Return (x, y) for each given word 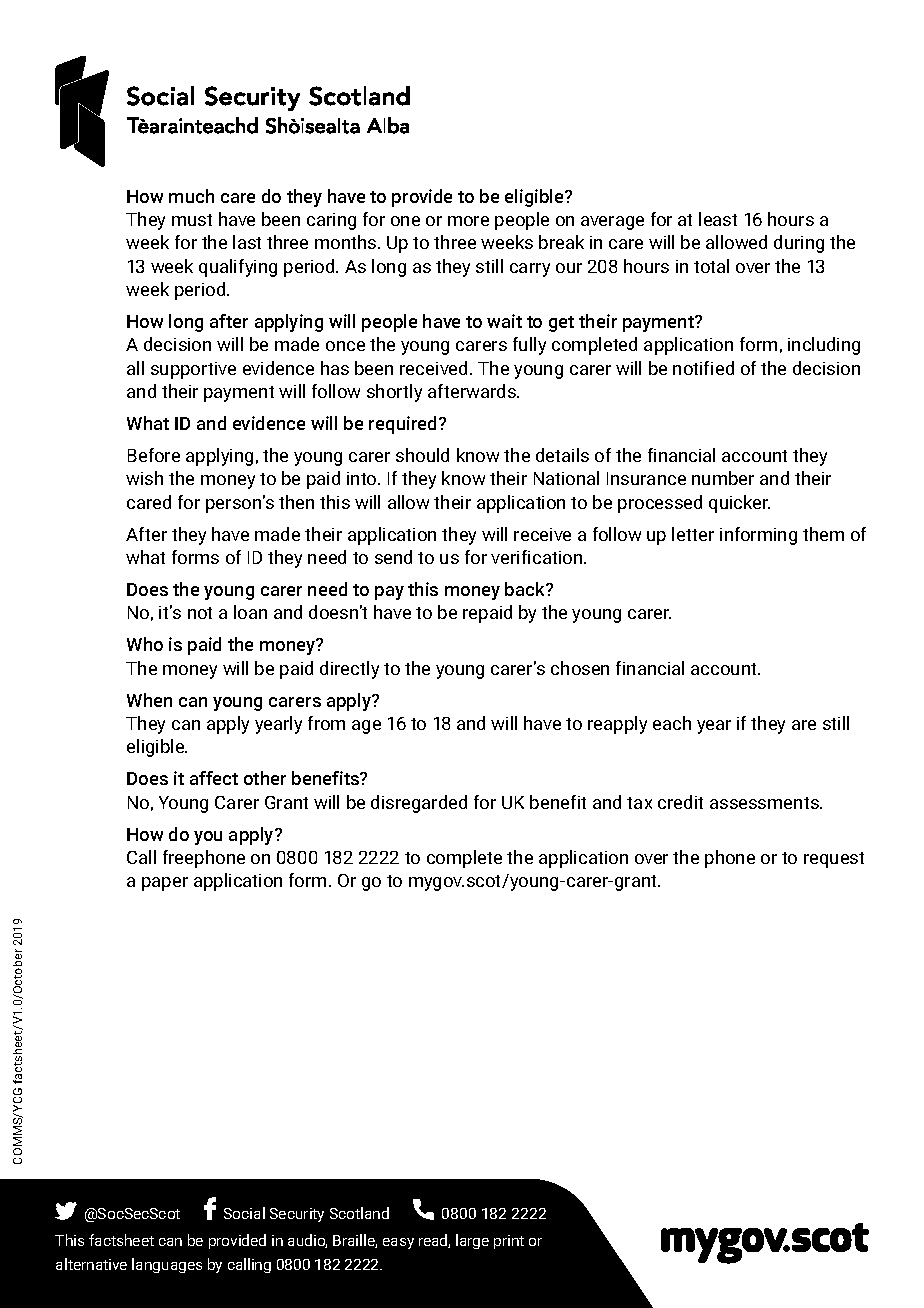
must (192, 220)
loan (250, 612)
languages (167, 1265)
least (718, 219)
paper (165, 884)
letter (693, 534)
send (393, 557)
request (834, 860)
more (468, 221)
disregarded (419, 804)
